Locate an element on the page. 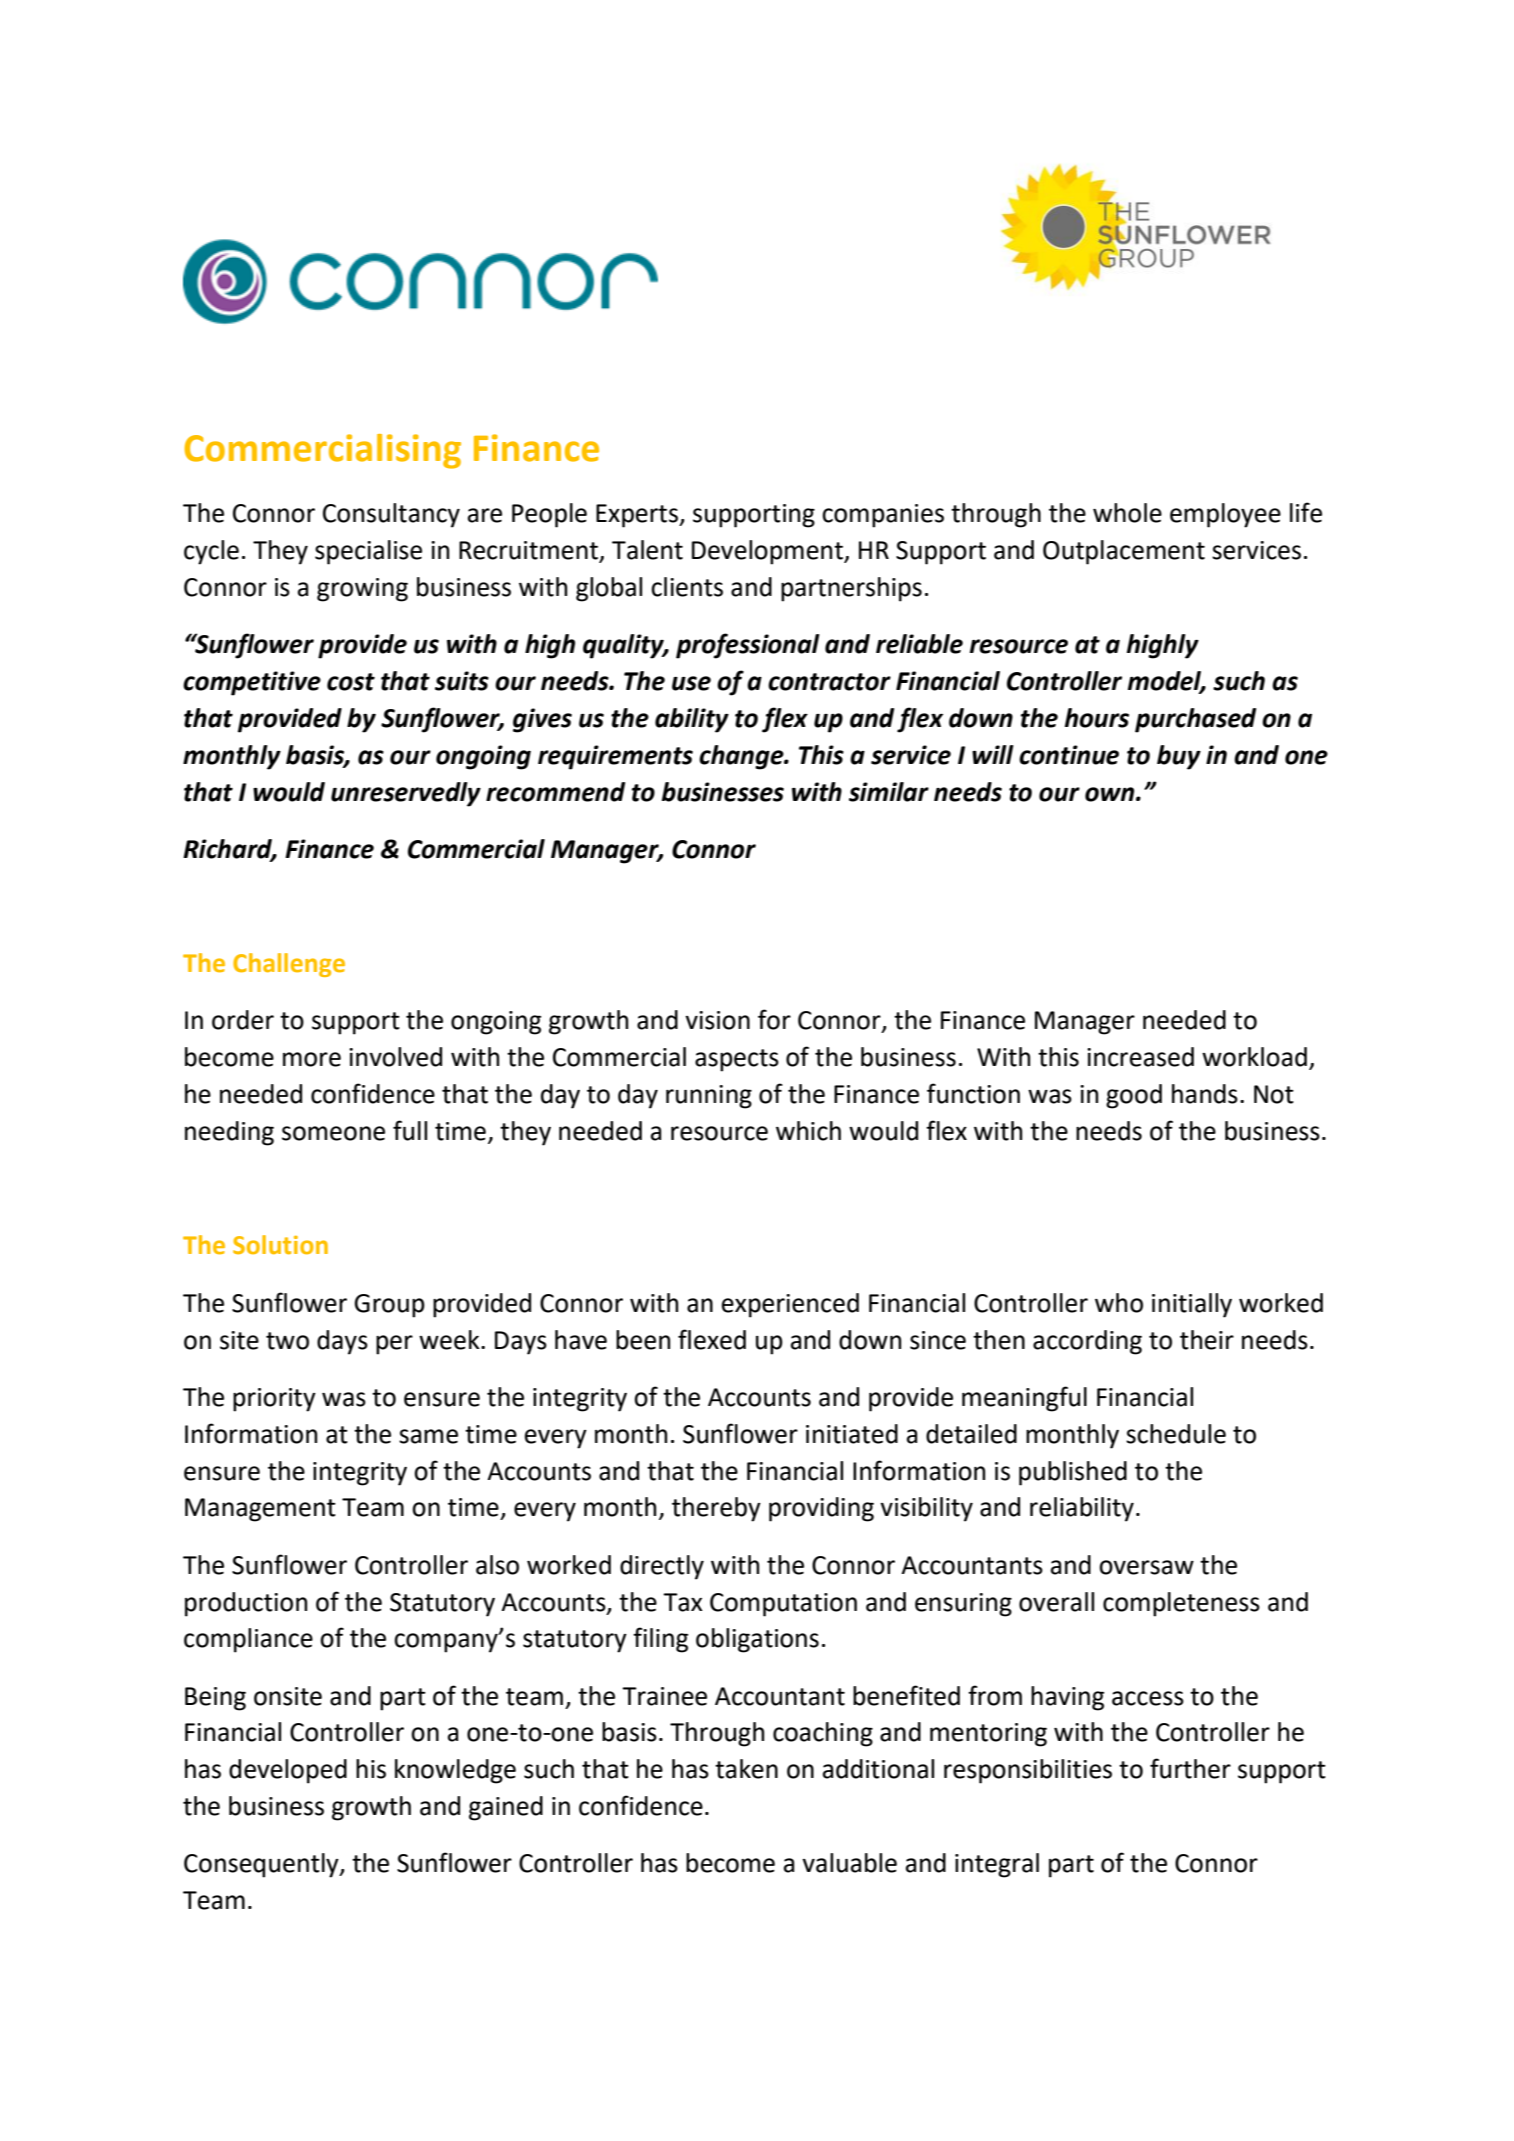 This image has width=1514, height=2141. similar is located at coordinates (889, 792).
